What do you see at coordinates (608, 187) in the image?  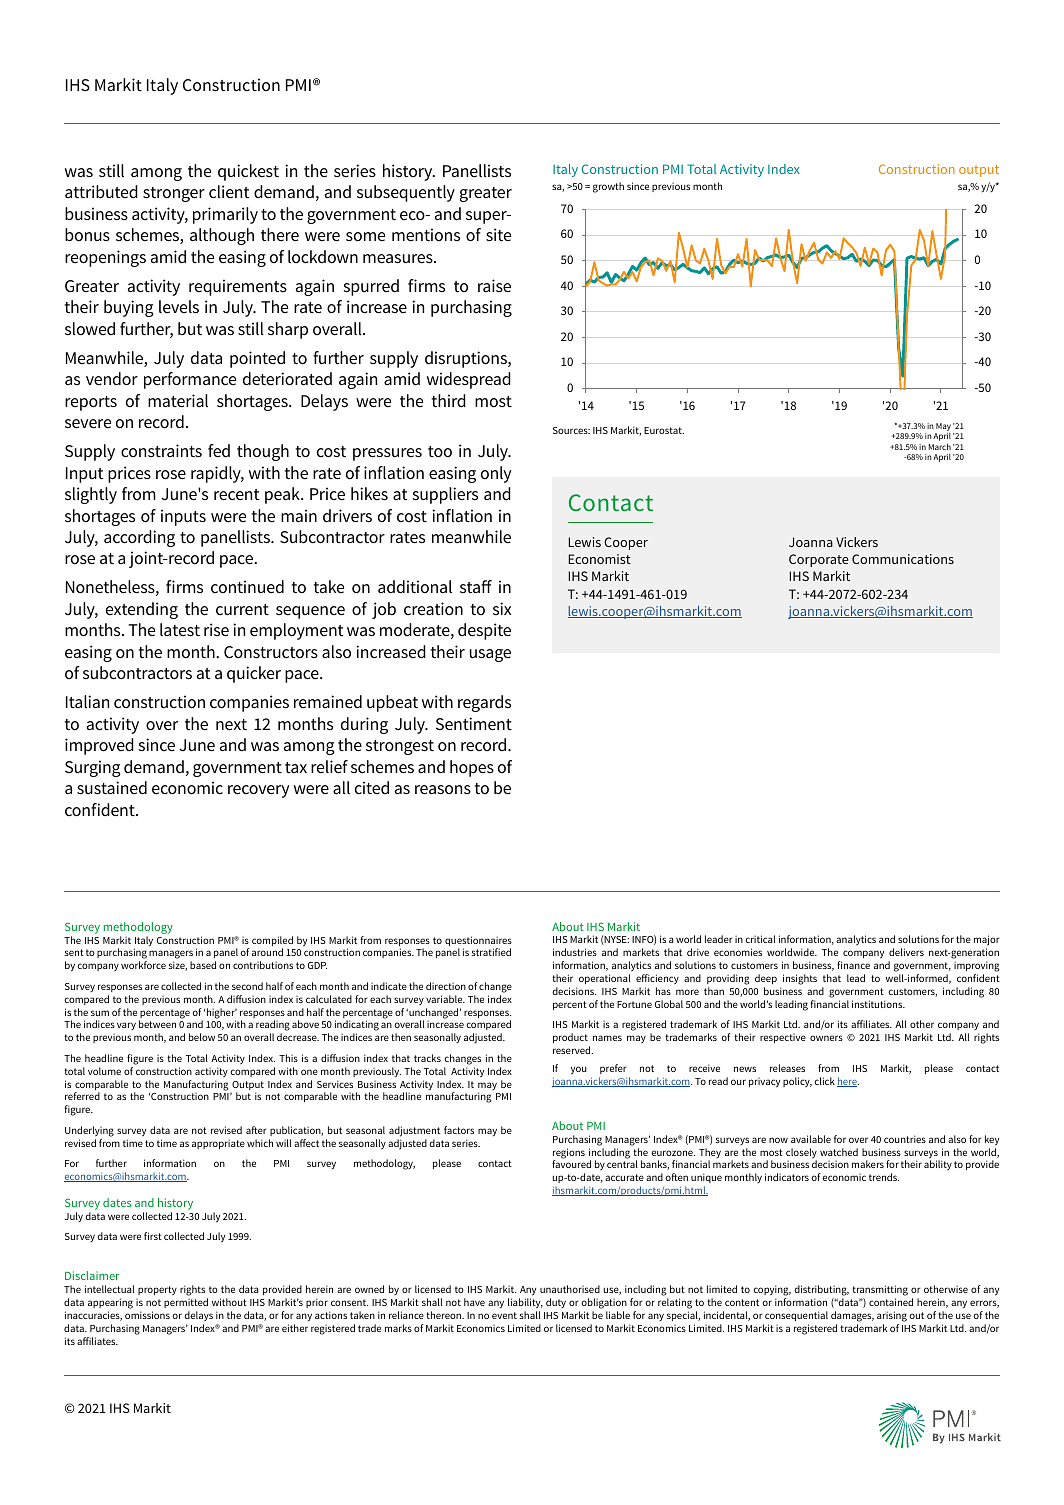 I see `growth` at bounding box center [608, 187].
